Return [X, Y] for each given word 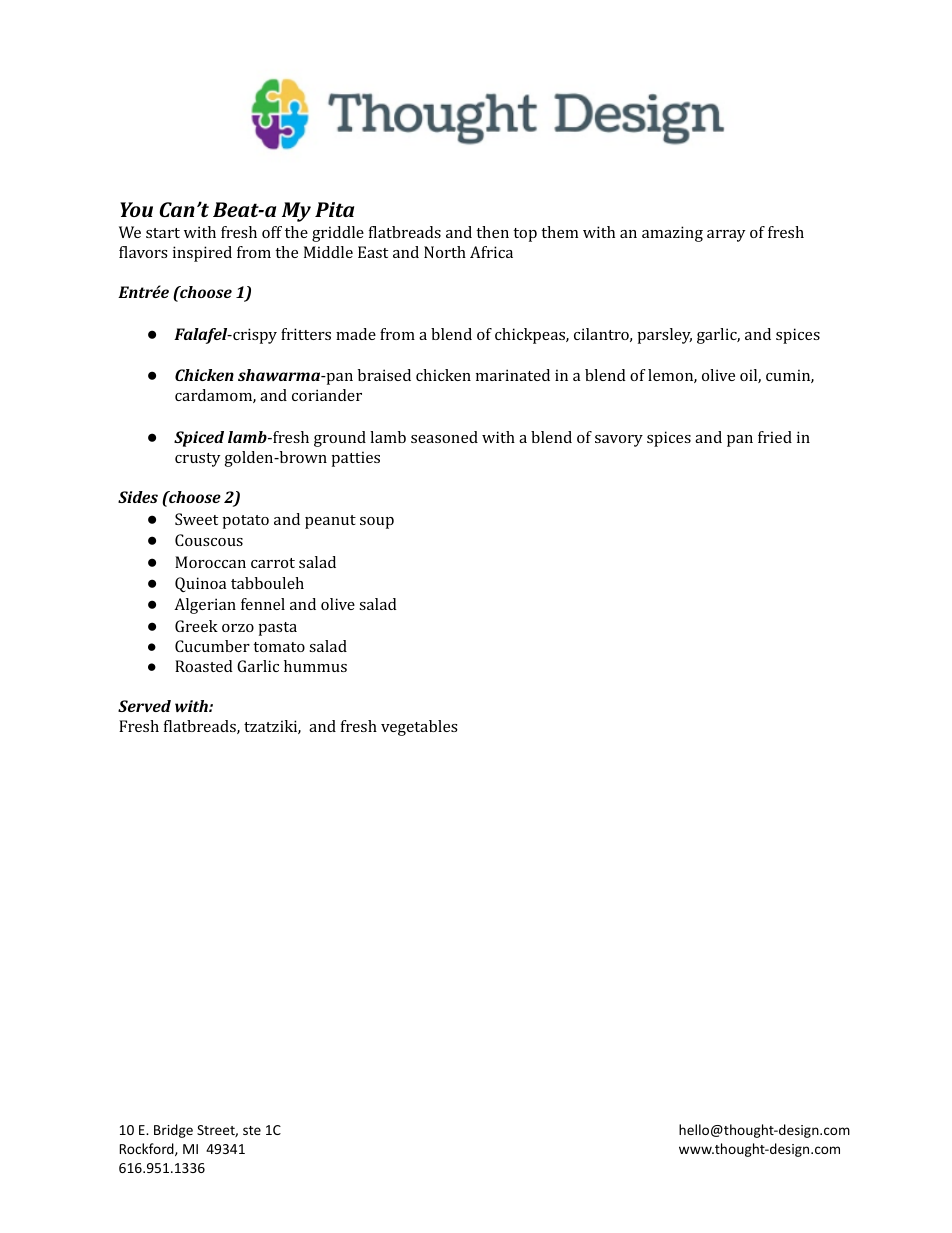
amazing [672, 234]
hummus [315, 666]
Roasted [204, 666]
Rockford [148, 1149]
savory [619, 441]
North [445, 252]
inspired [202, 254]
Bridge [173, 1131]
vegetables [419, 728]
